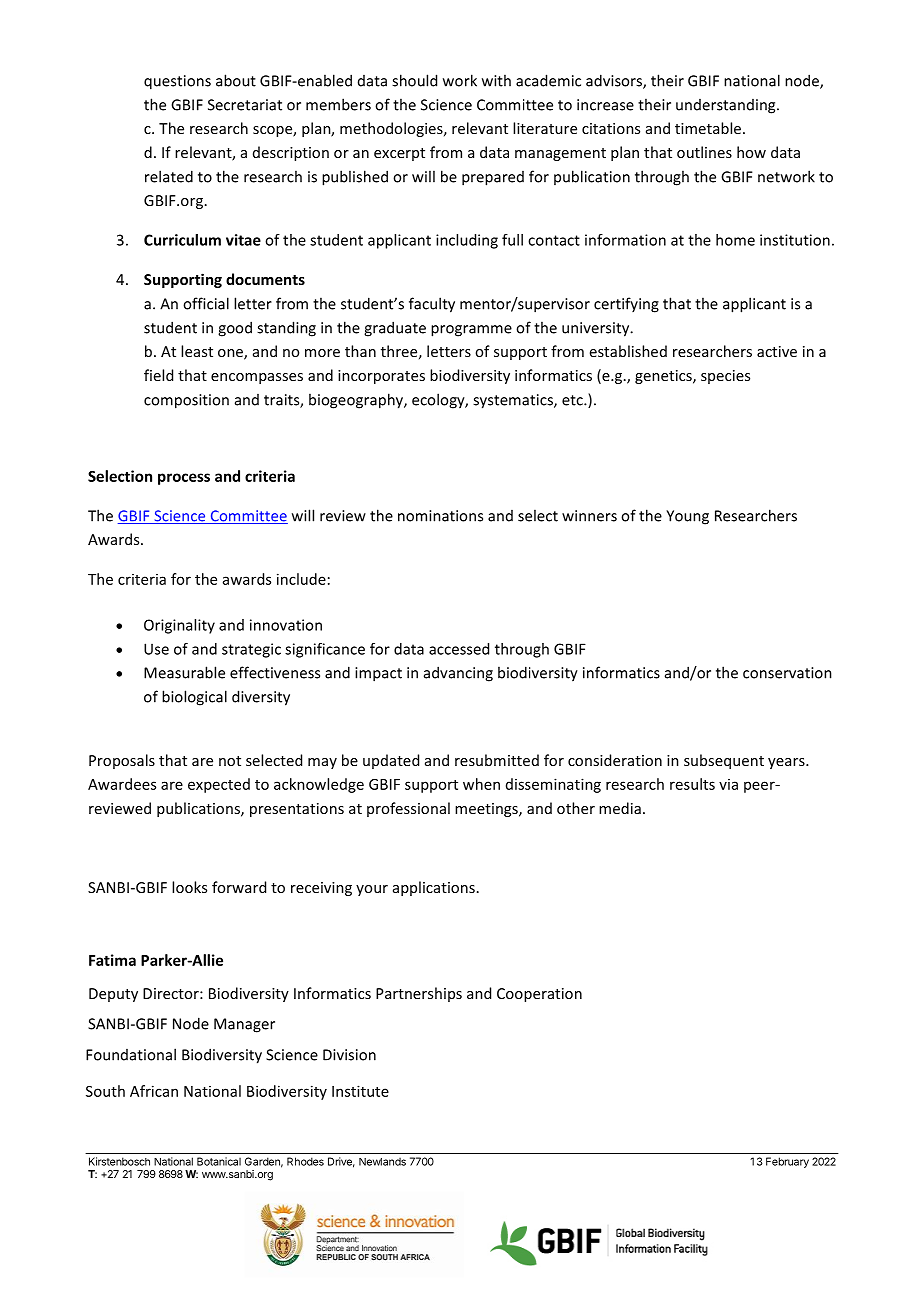 This screenshot has width=924, height=1308. What do you see at coordinates (179, 626) in the screenshot?
I see `Originality` at bounding box center [179, 626].
